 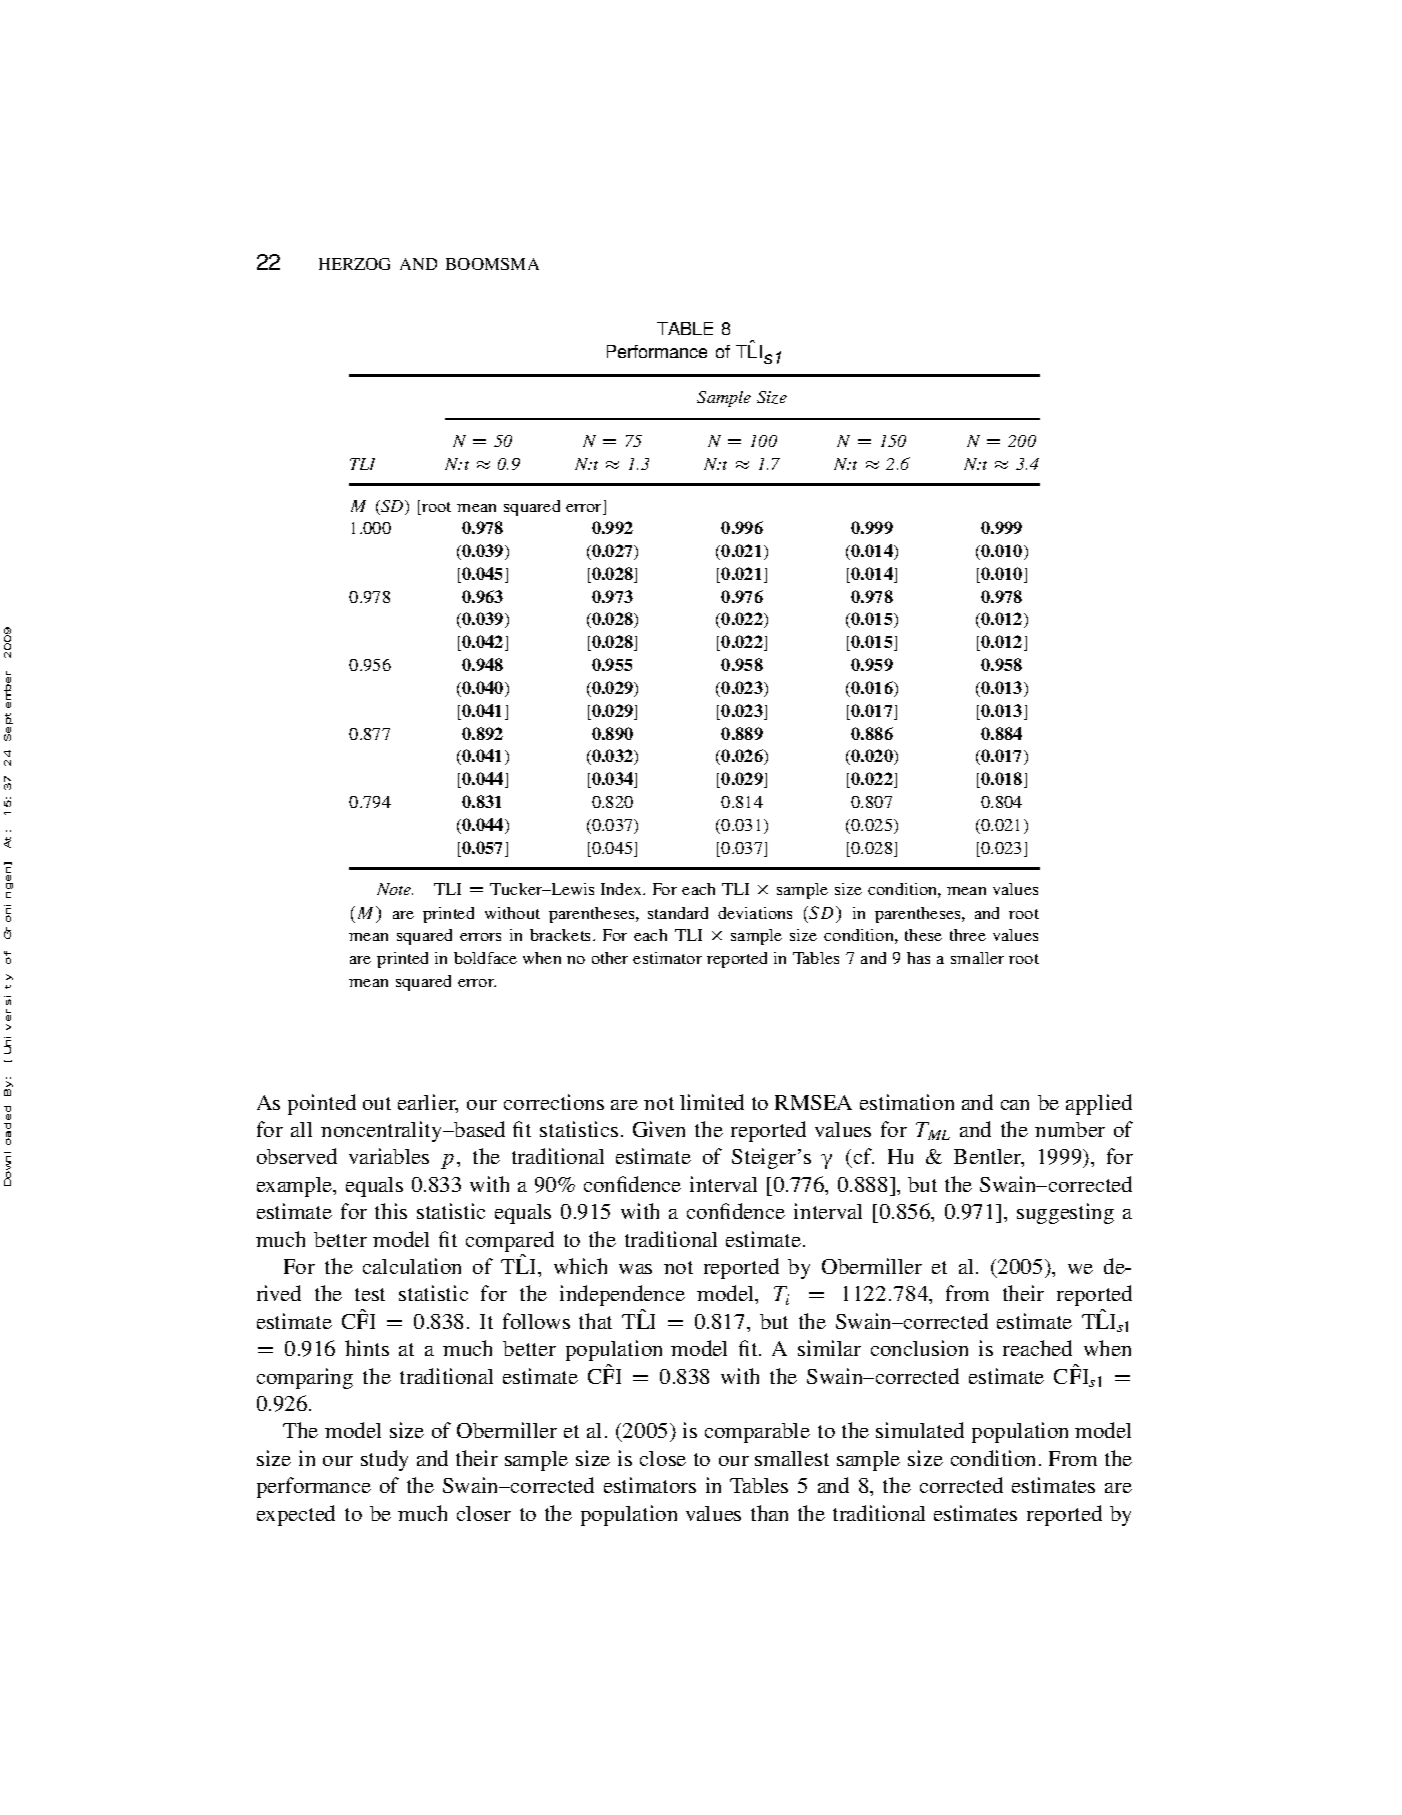 I want to click on Index, so click(x=623, y=889).
